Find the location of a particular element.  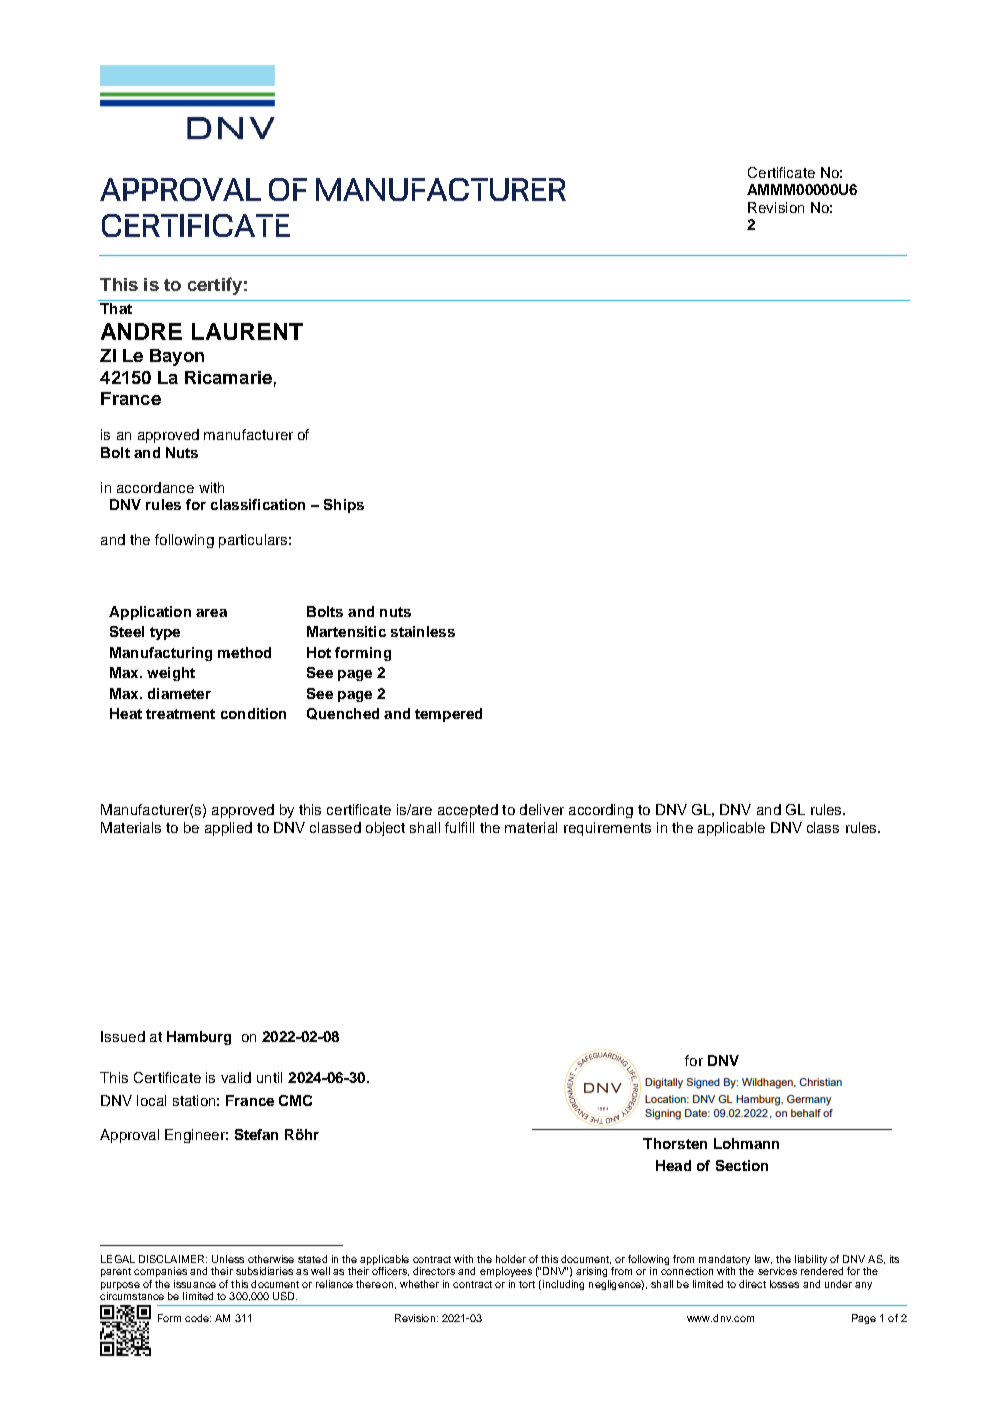

according is located at coordinates (601, 811).
